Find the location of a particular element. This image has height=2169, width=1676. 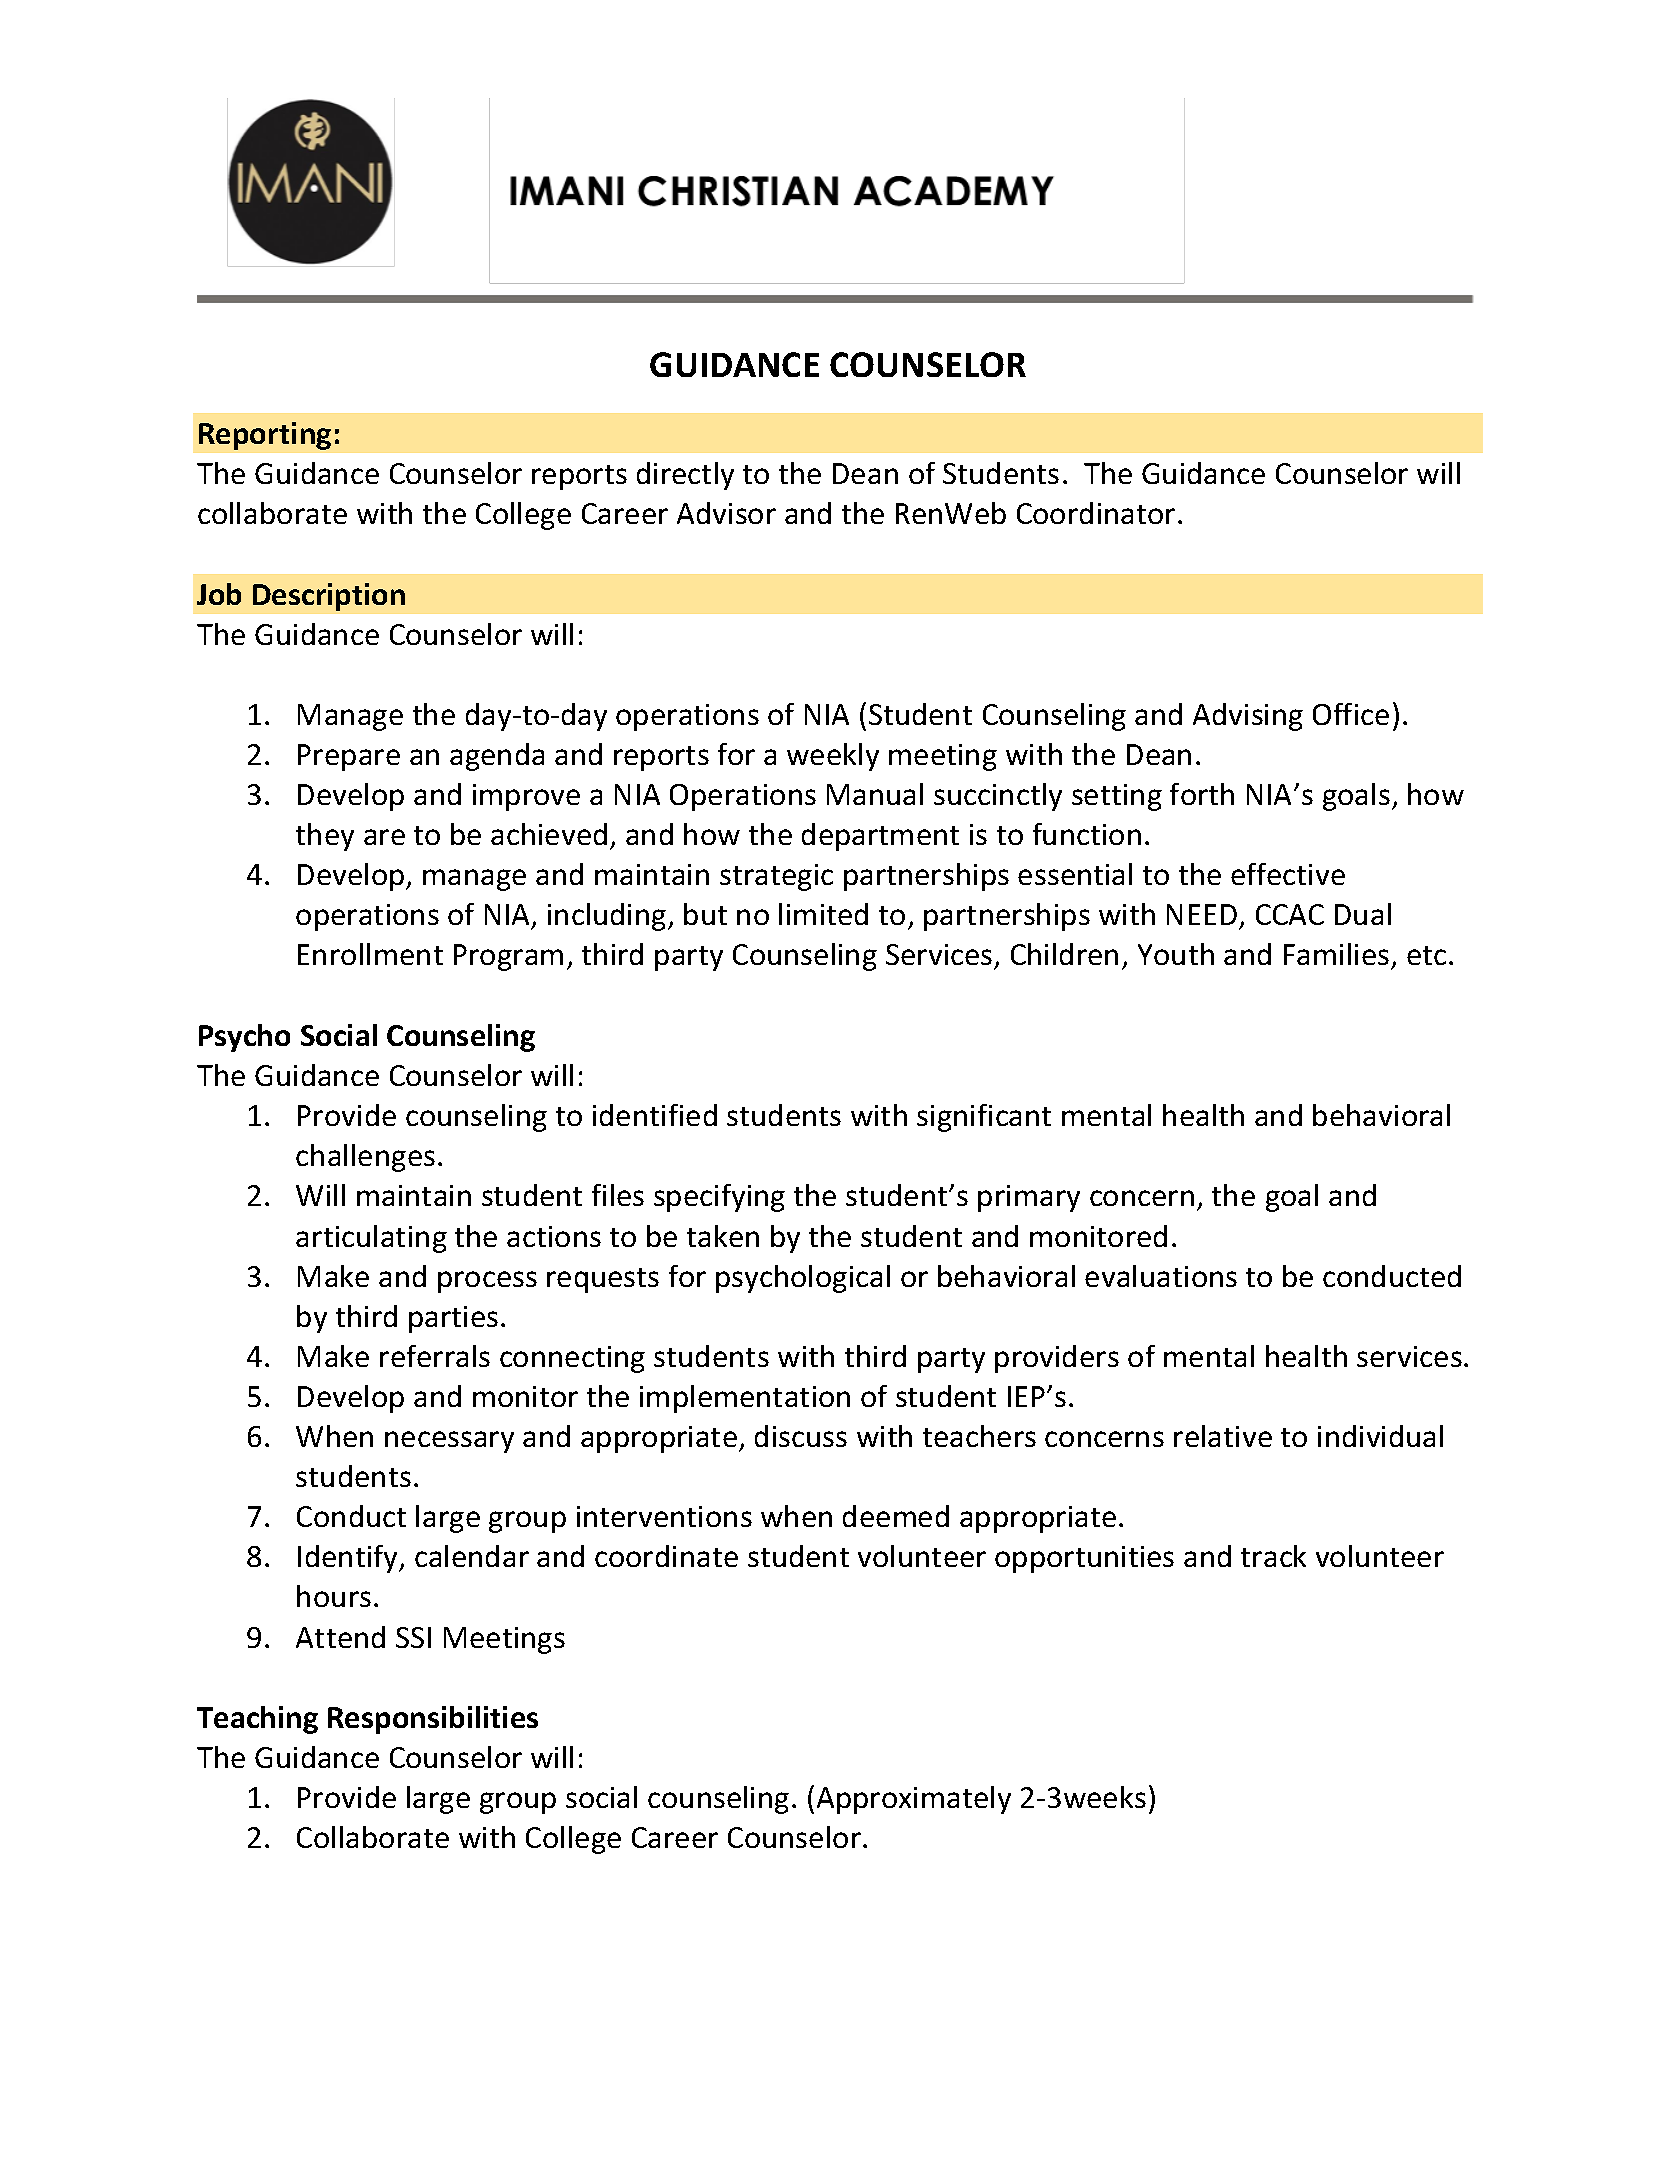

implementation is located at coordinates (745, 1399).
